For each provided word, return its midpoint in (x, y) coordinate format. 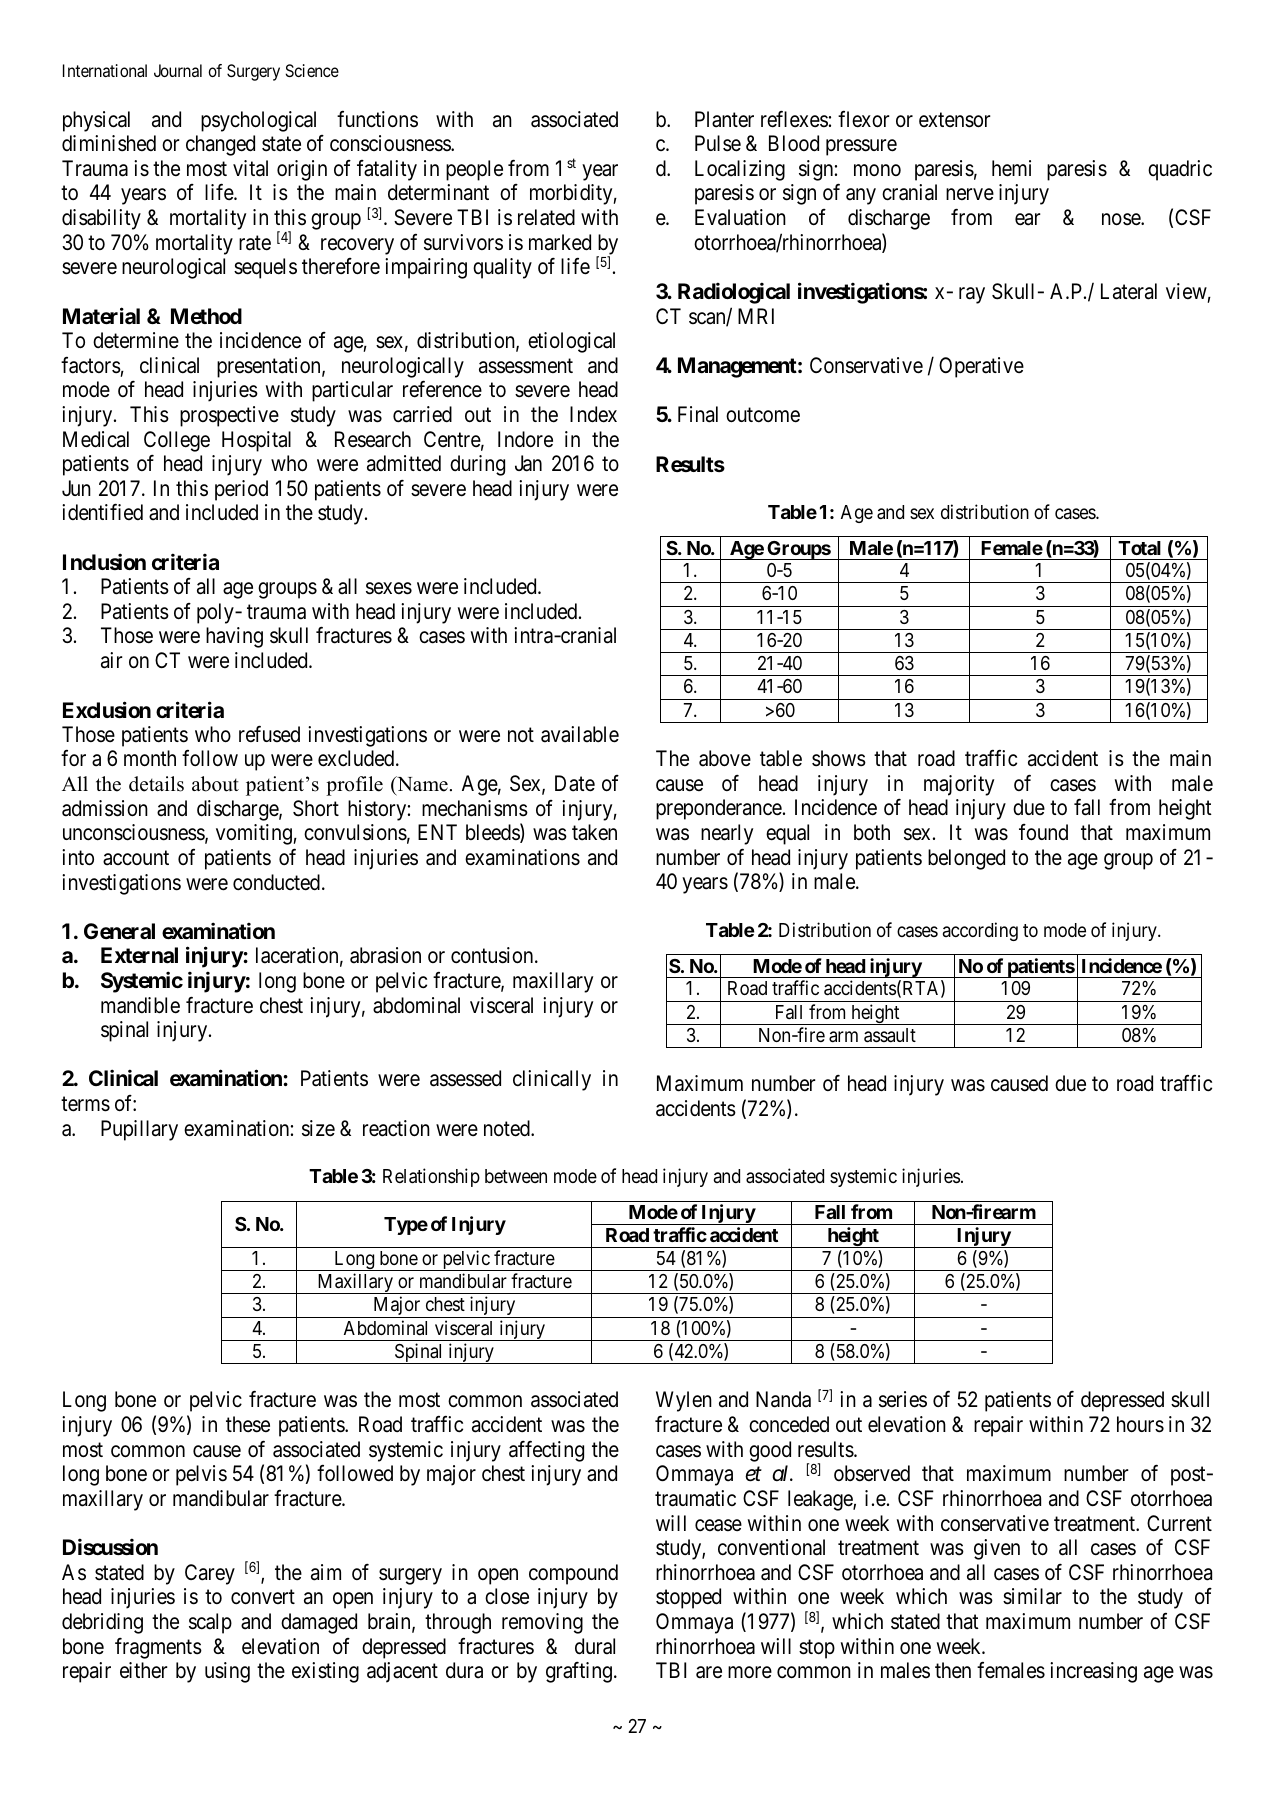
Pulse (718, 143)
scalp (210, 1623)
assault (890, 1035)
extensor (955, 120)
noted (508, 1128)
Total (1139, 548)
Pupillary (139, 1130)
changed (220, 145)
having (234, 637)
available (580, 734)
